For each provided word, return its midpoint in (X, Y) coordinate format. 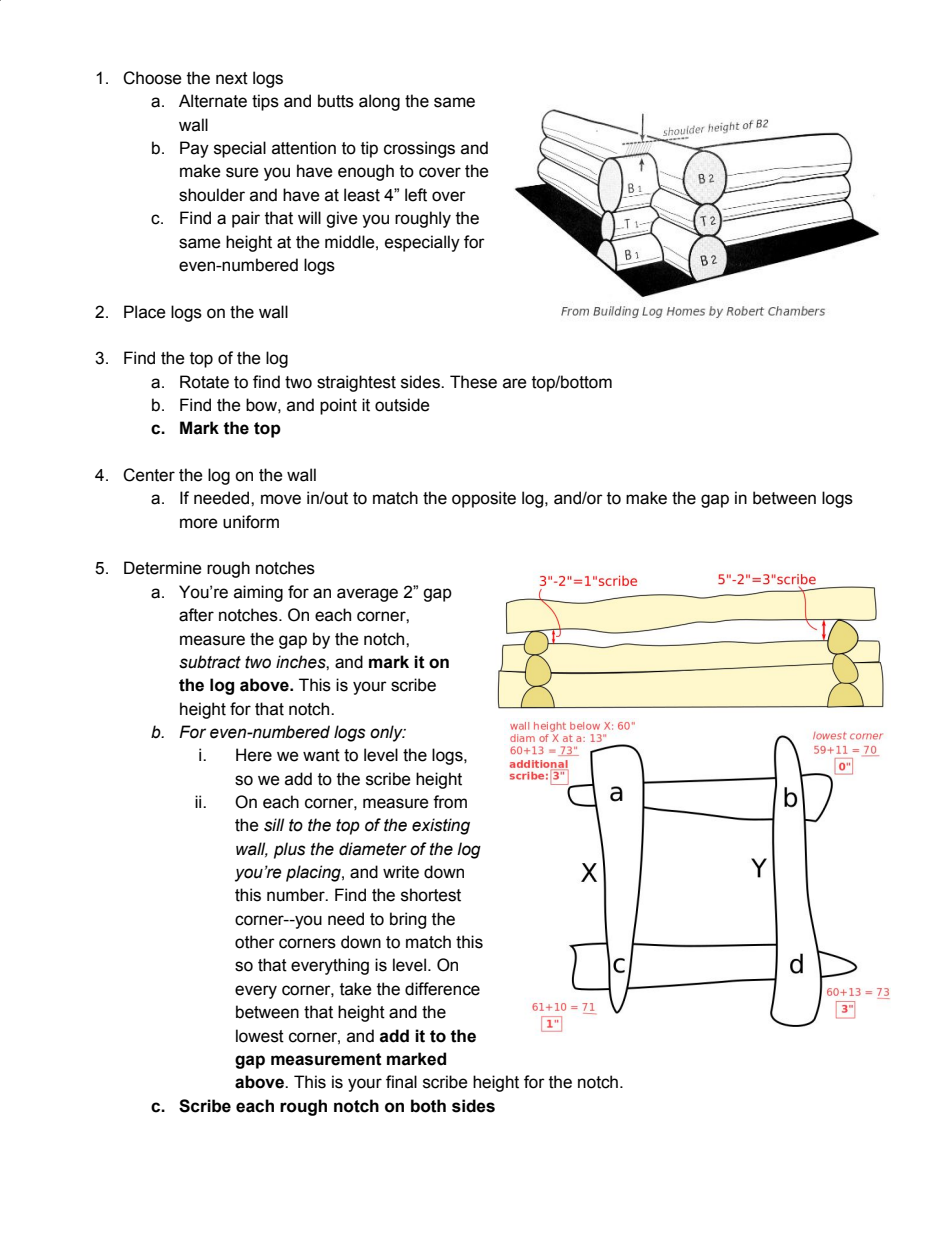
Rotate (204, 382)
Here (254, 755)
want (321, 755)
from (450, 802)
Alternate (213, 101)
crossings (419, 149)
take (356, 989)
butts (336, 101)
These (473, 382)
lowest (260, 1036)
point (338, 406)
